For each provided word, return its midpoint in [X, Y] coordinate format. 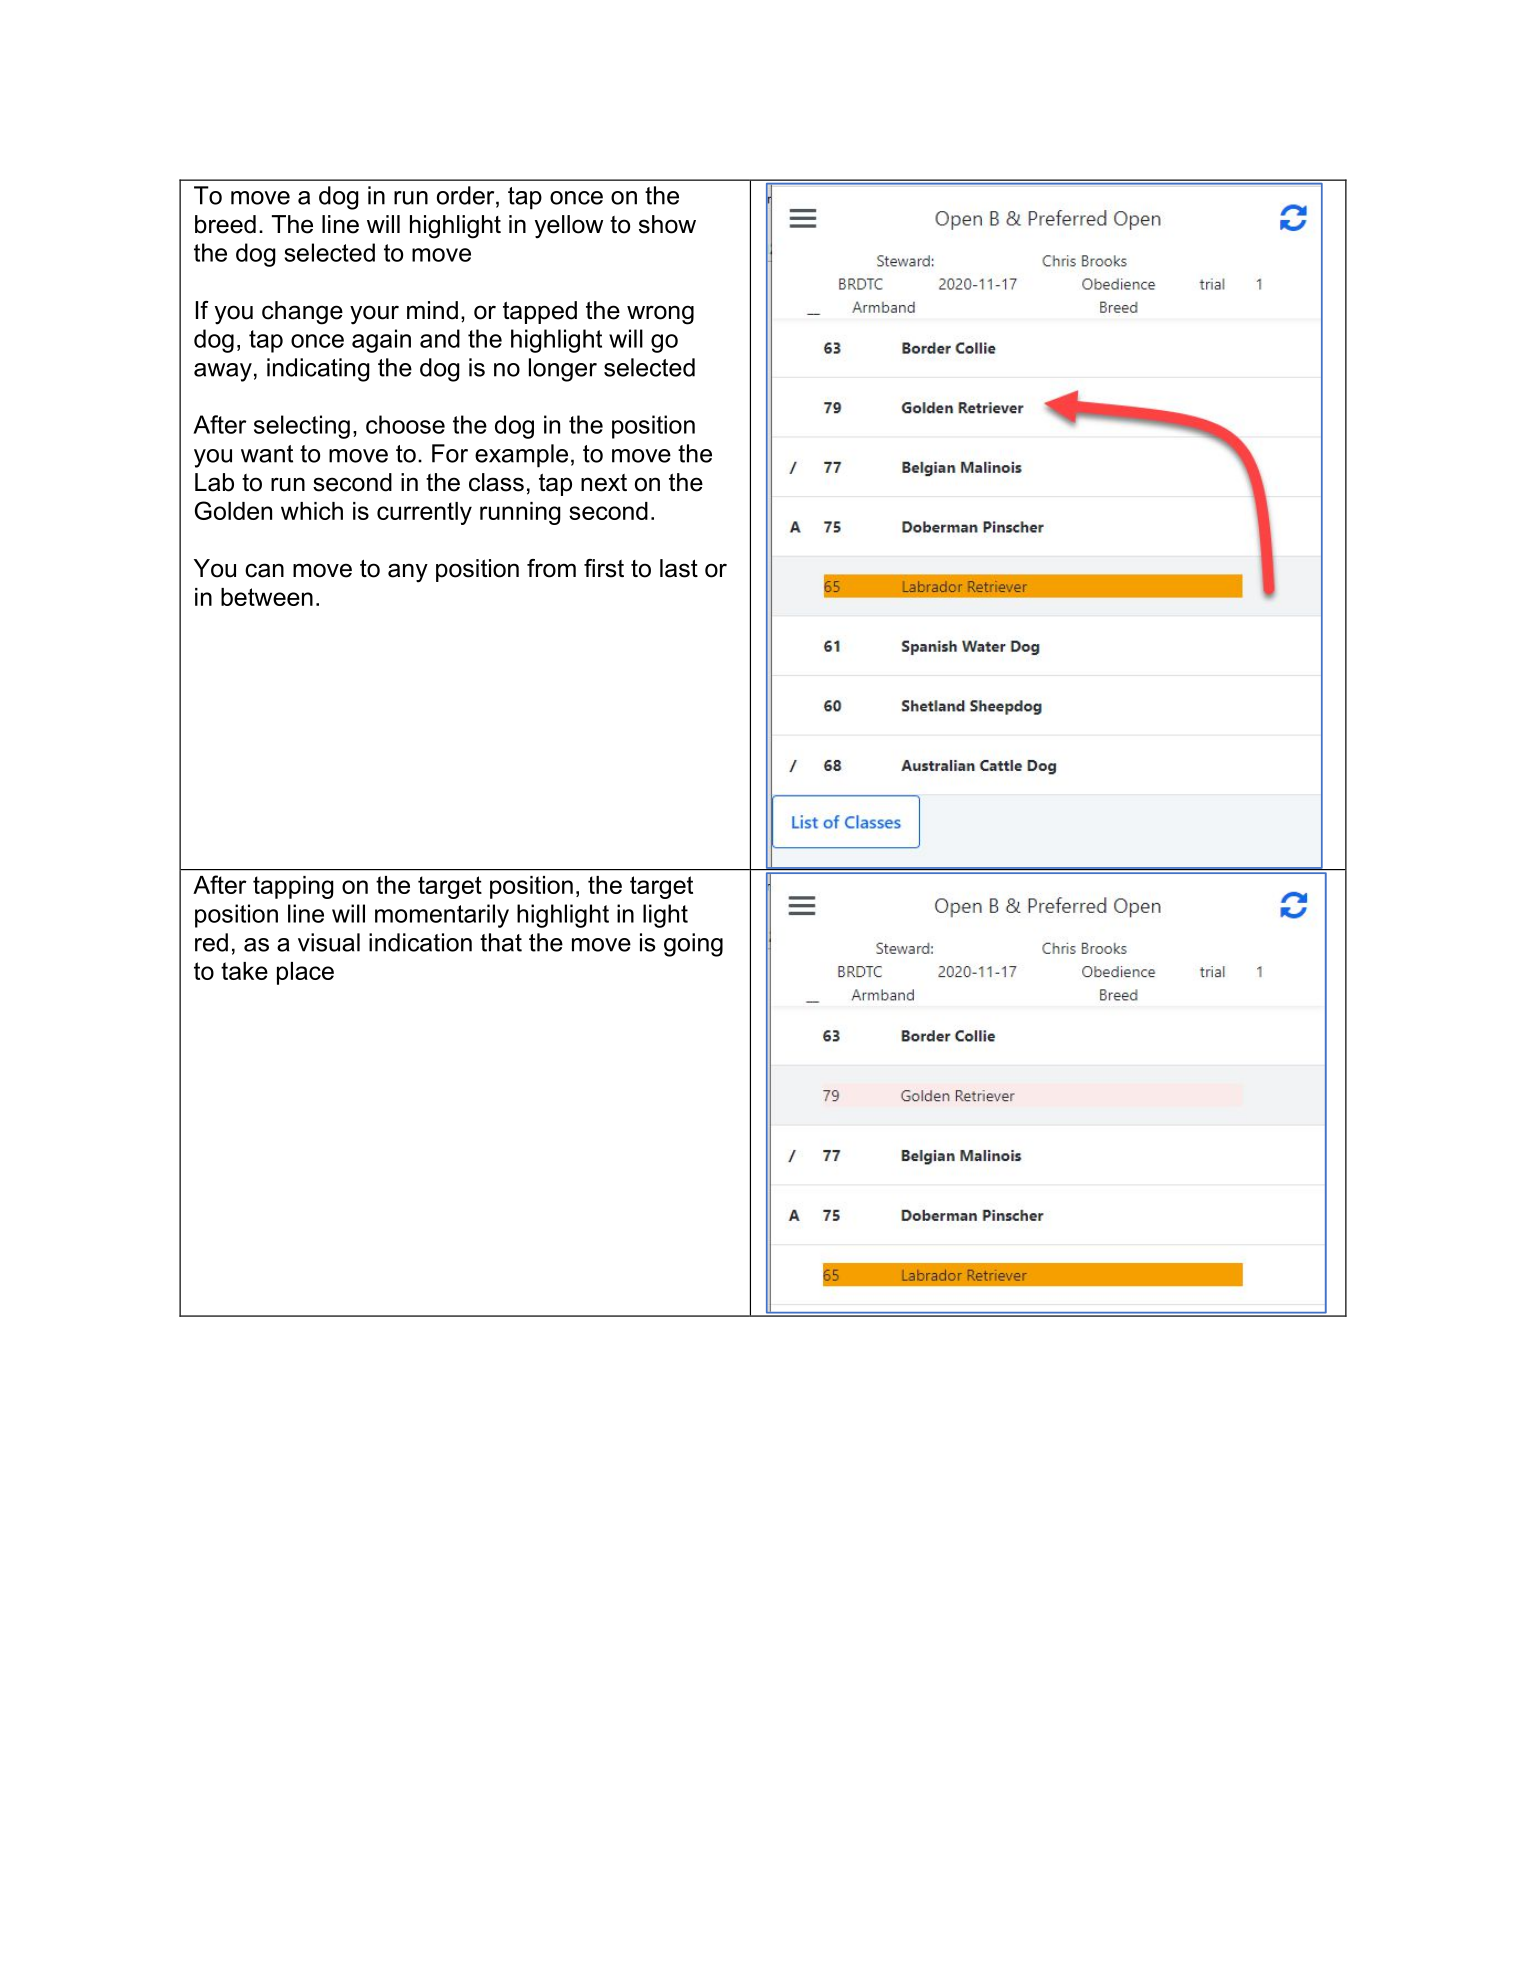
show [667, 224]
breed [225, 224]
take [244, 971]
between [267, 597]
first [604, 568]
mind [432, 310]
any [408, 573]
